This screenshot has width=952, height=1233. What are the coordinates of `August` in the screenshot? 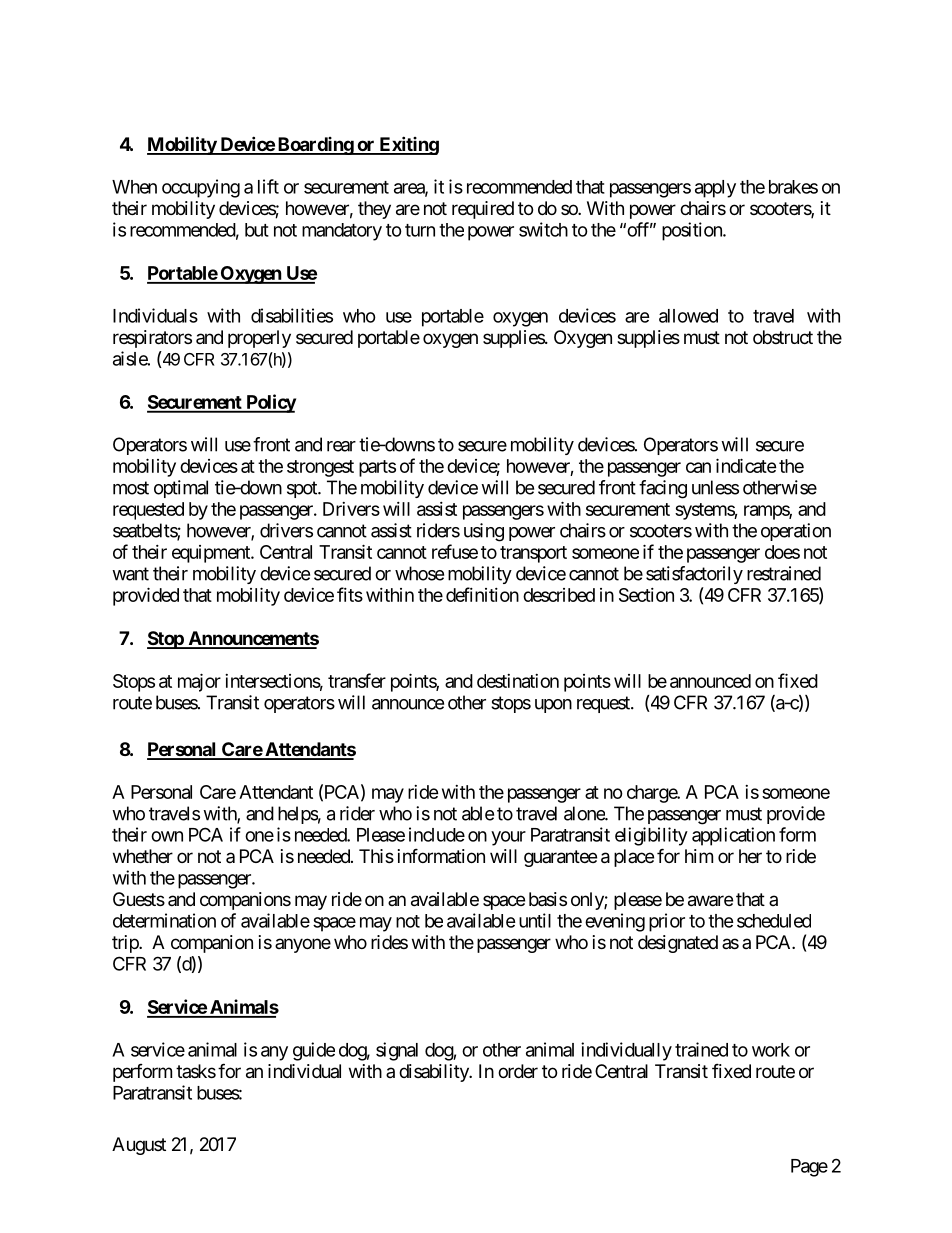 It's located at (139, 1146).
